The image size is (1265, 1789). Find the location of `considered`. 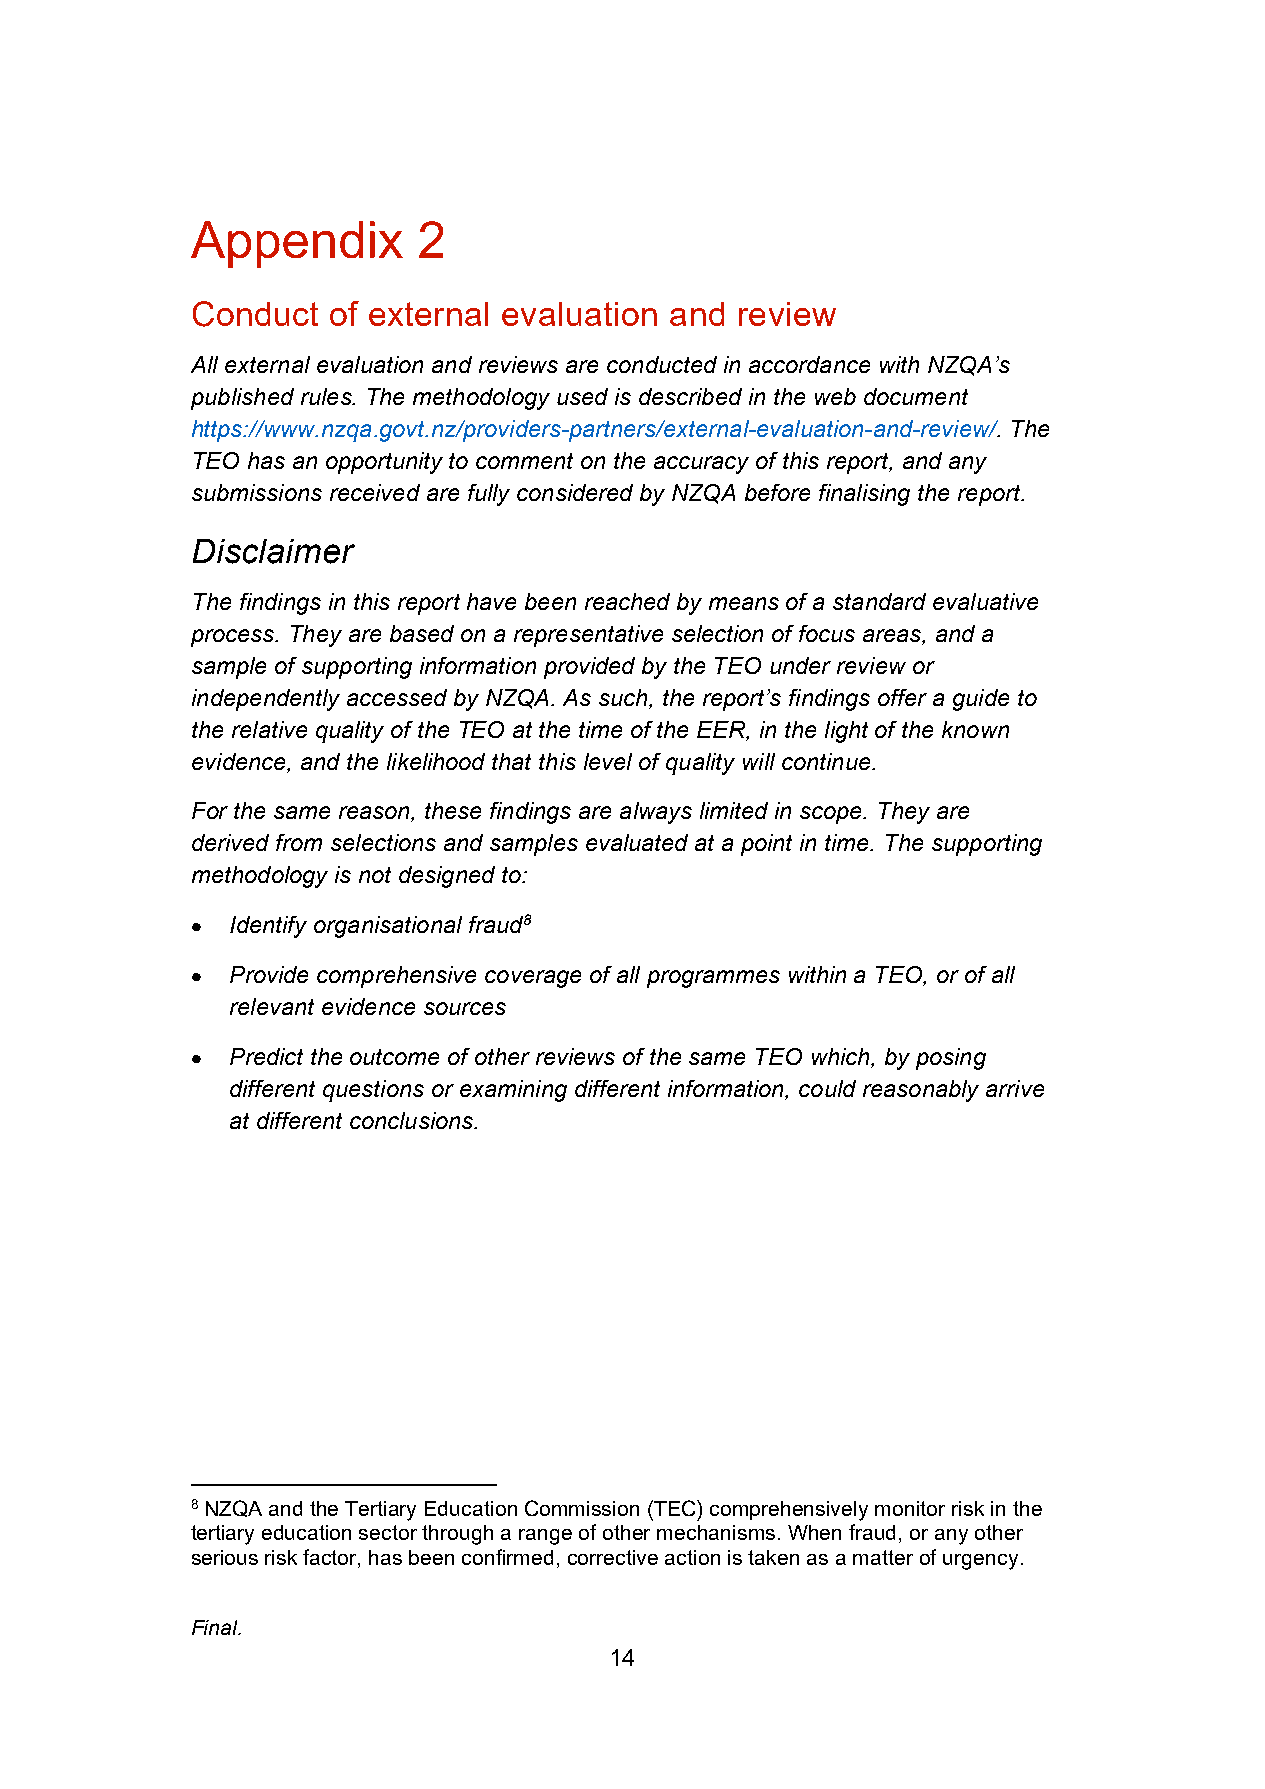

considered is located at coordinates (575, 492).
